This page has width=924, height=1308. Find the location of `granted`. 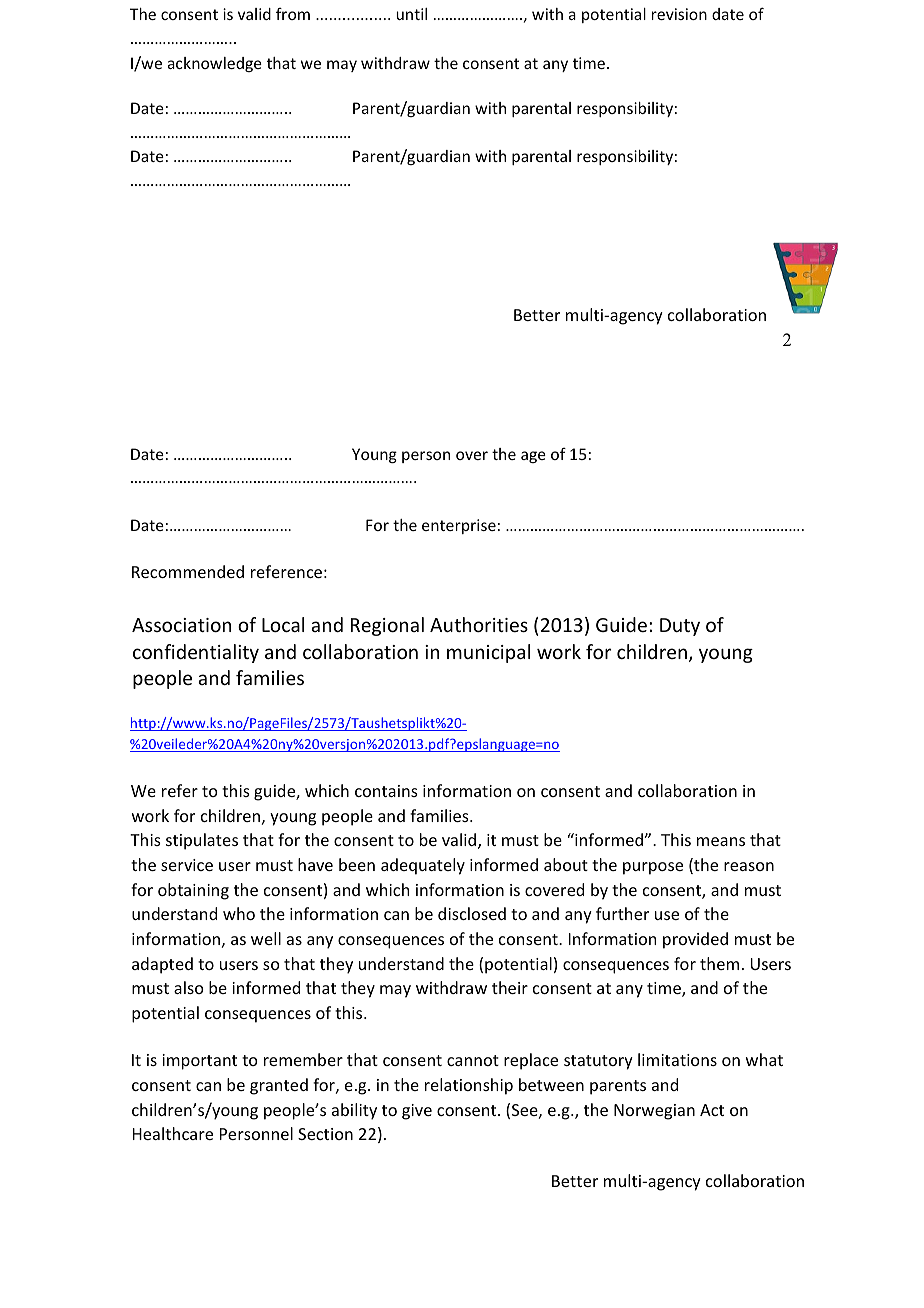

granted is located at coordinates (279, 1086).
